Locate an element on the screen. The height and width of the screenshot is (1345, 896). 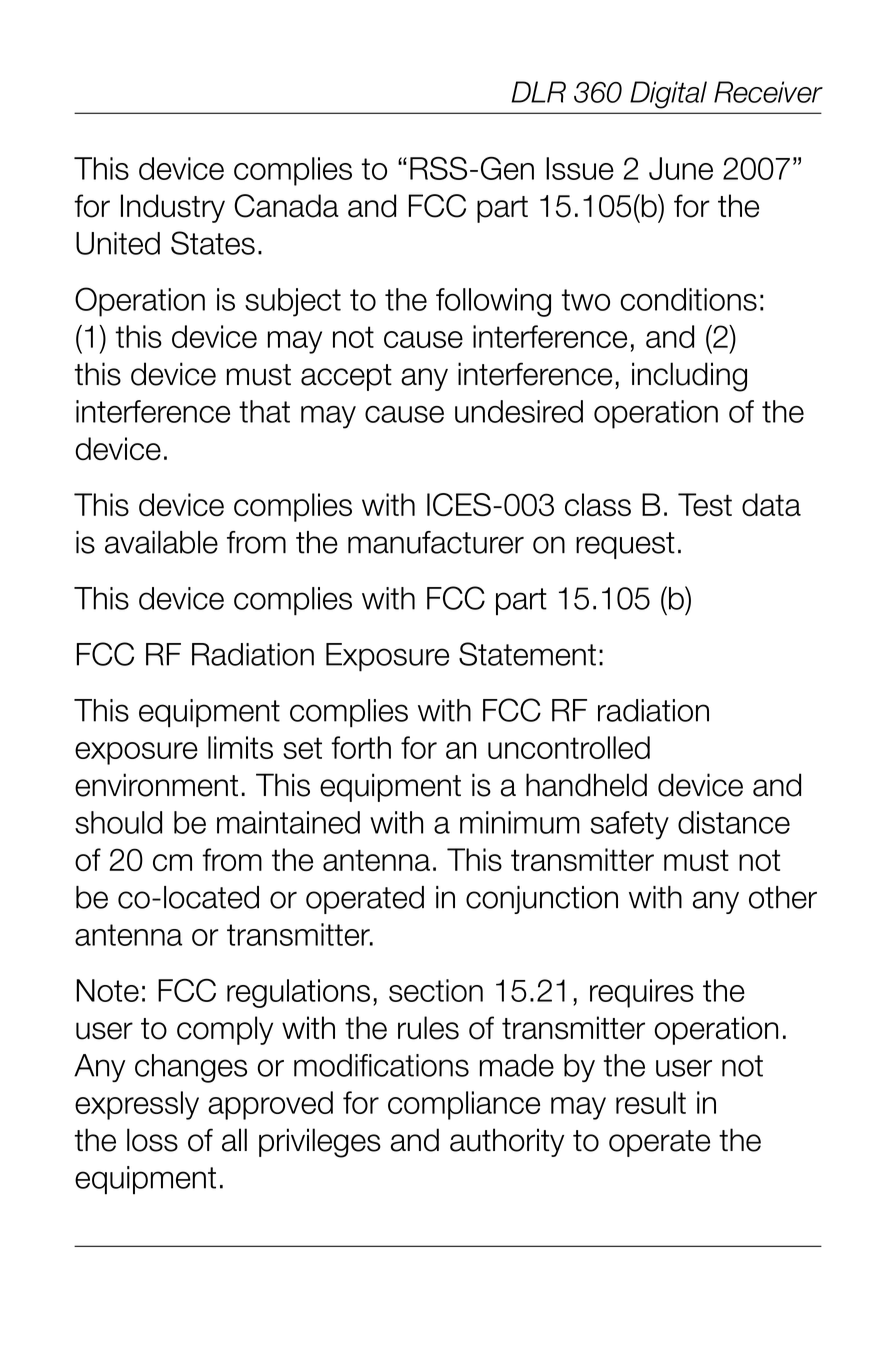
DLR is located at coordinates (538, 92).
